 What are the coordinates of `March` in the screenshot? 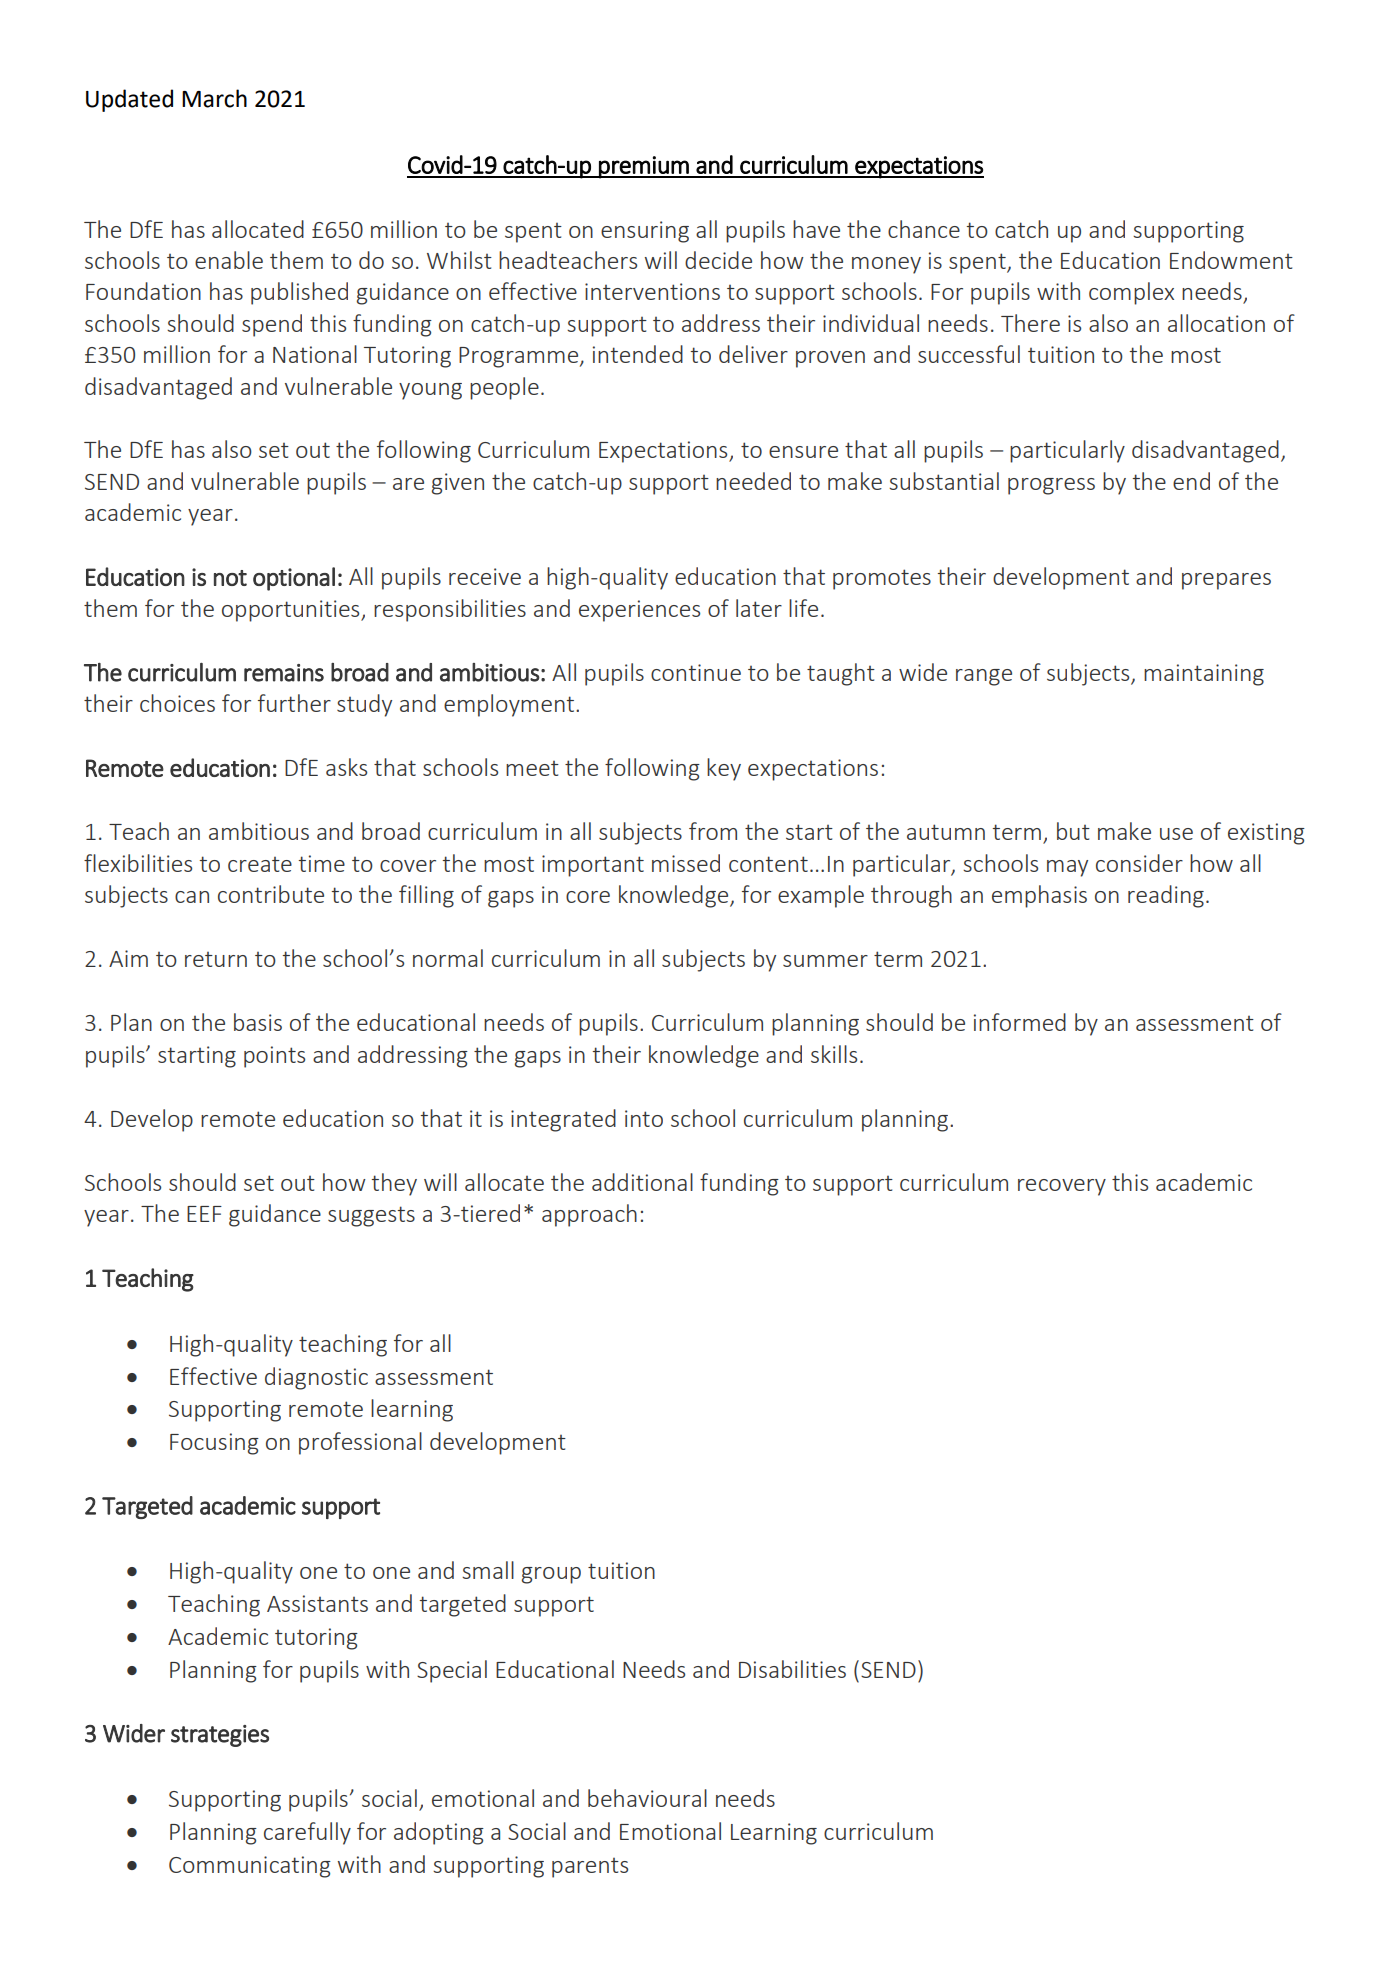 It's located at (214, 98).
